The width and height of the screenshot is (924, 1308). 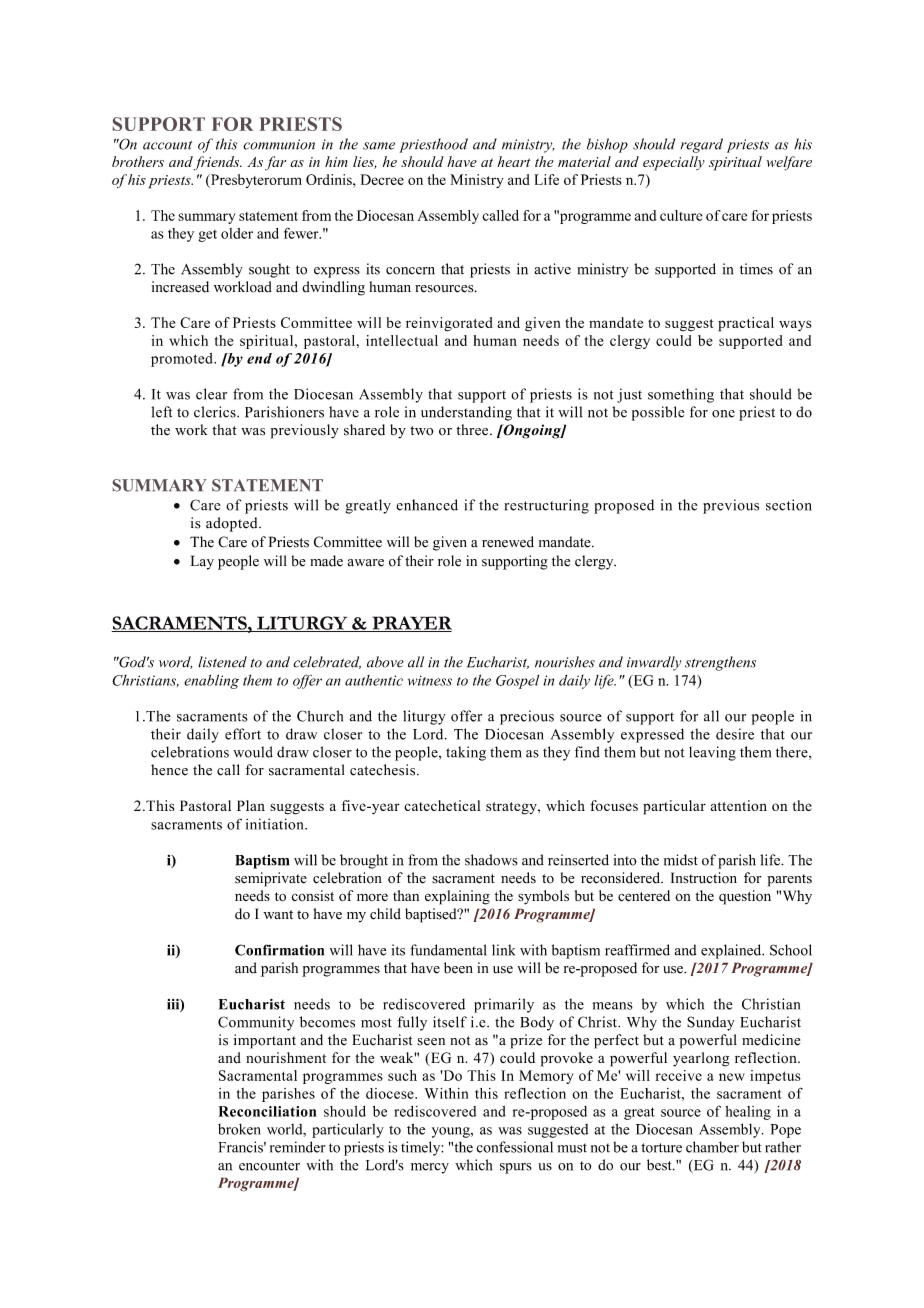 What do you see at coordinates (712, 1147) in the screenshot?
I see `chamber` at bounding box center [712, 1147].
